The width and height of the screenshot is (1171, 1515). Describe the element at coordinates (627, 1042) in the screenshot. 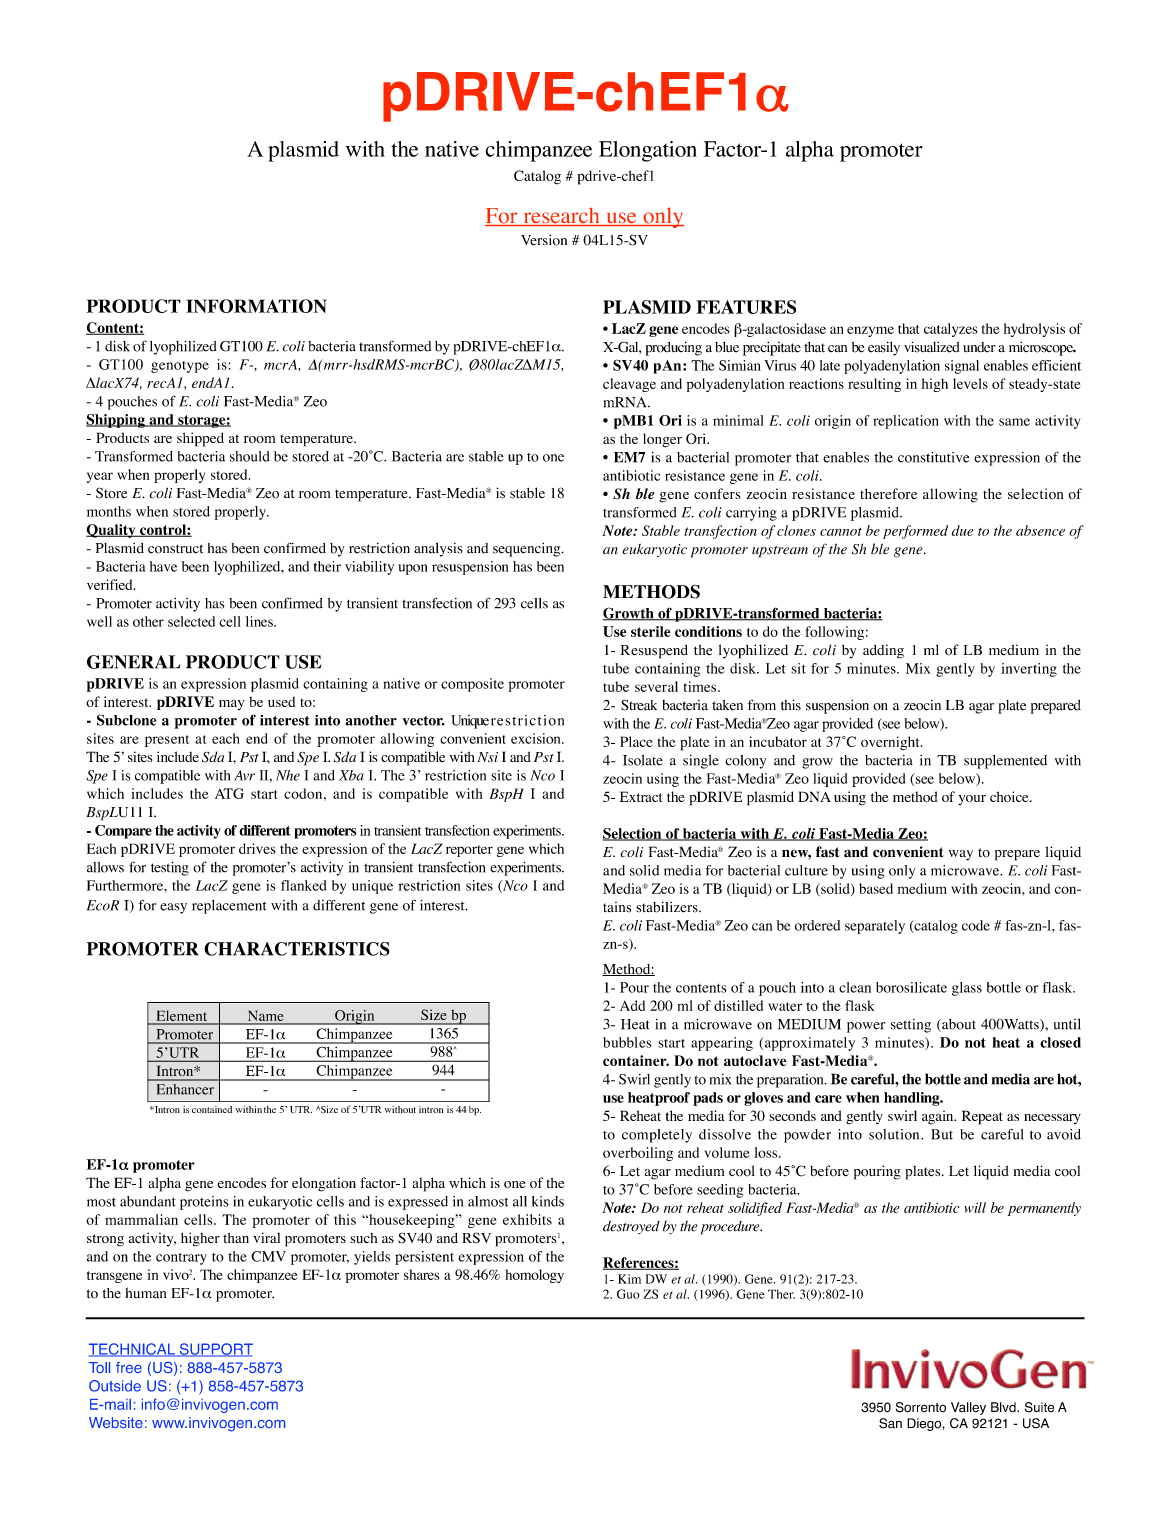

I see `bubbles` at that location.
